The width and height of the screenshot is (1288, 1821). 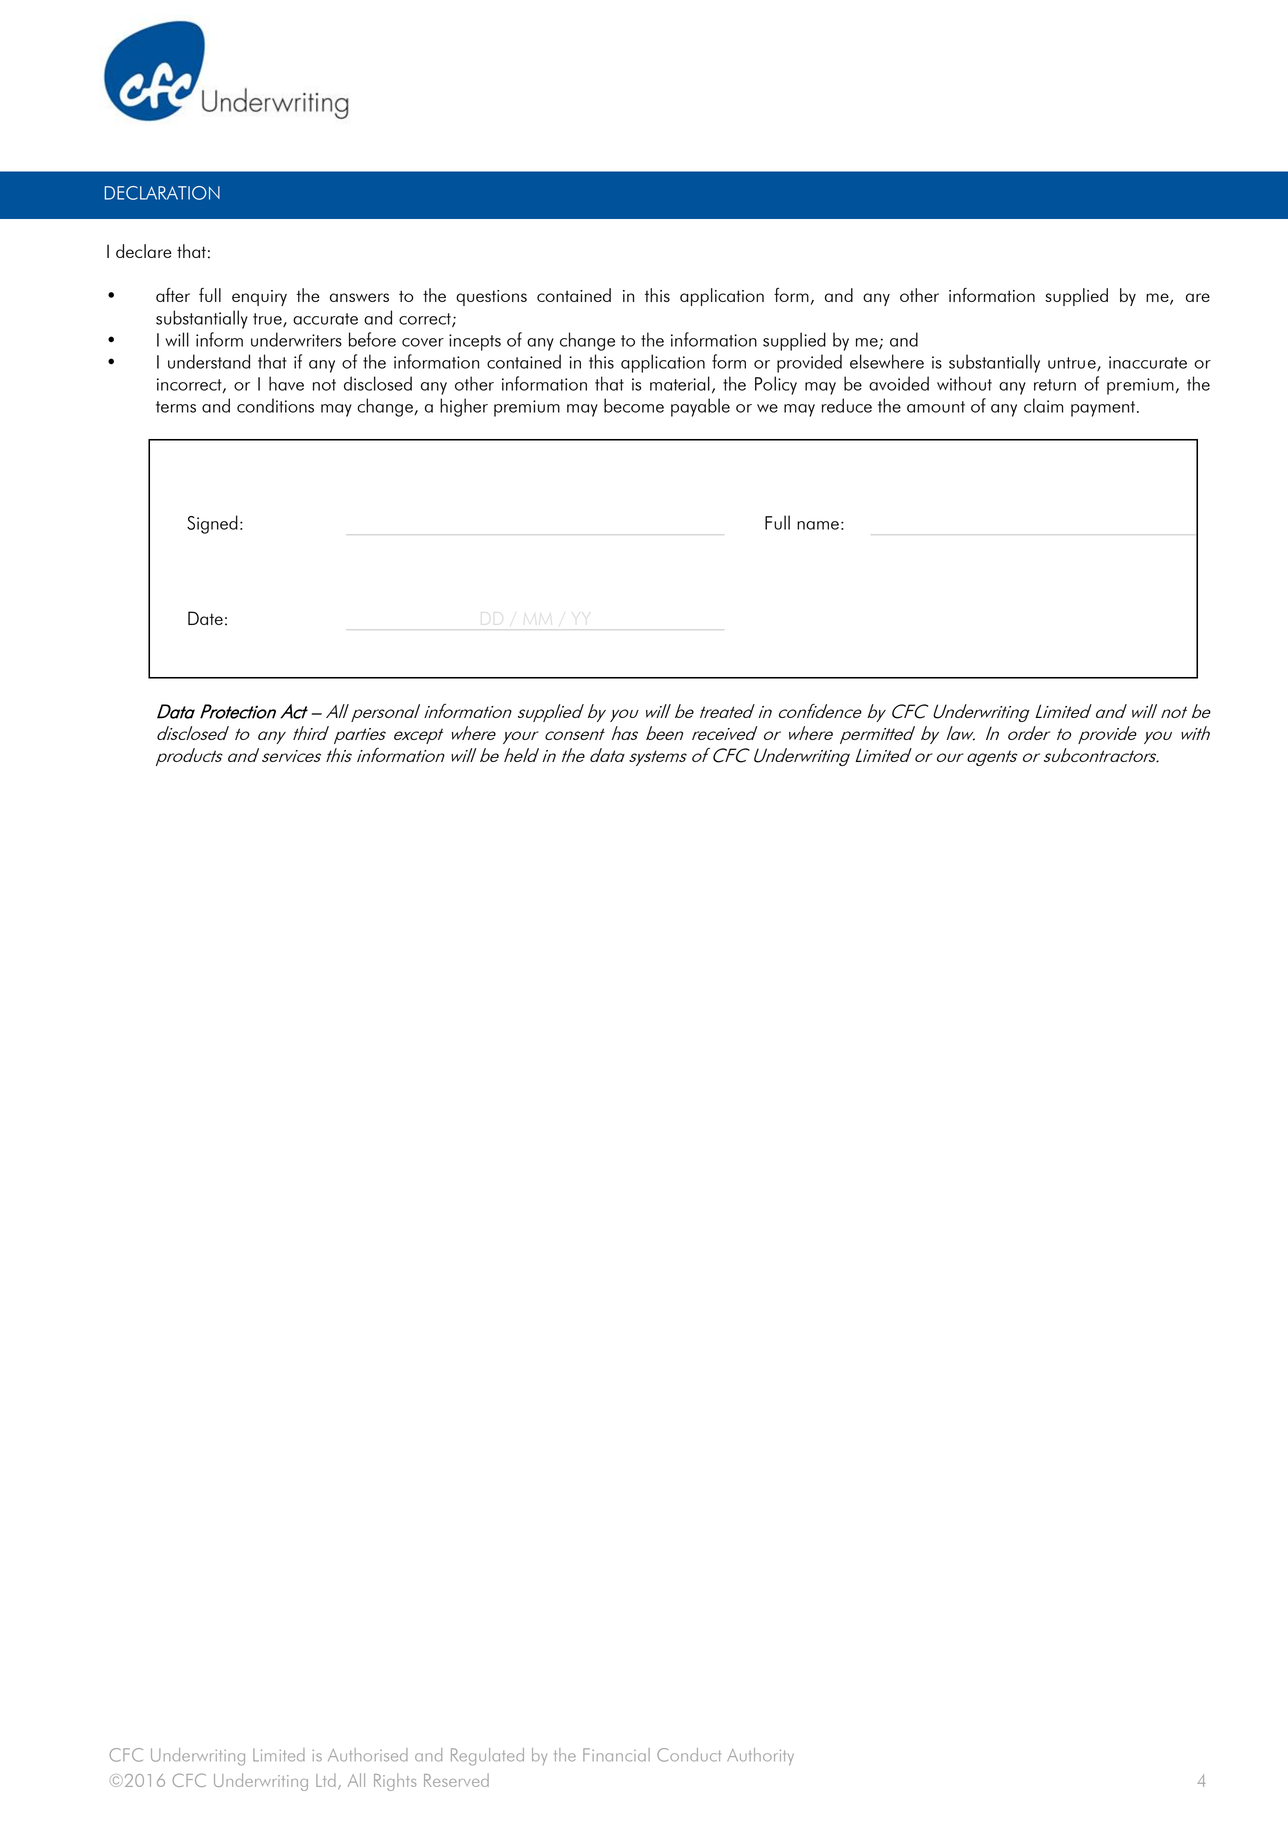 What do you see at coordinates (212, 524) in the screenshot?
I see `Signed` at bounding box center [212, 524].
